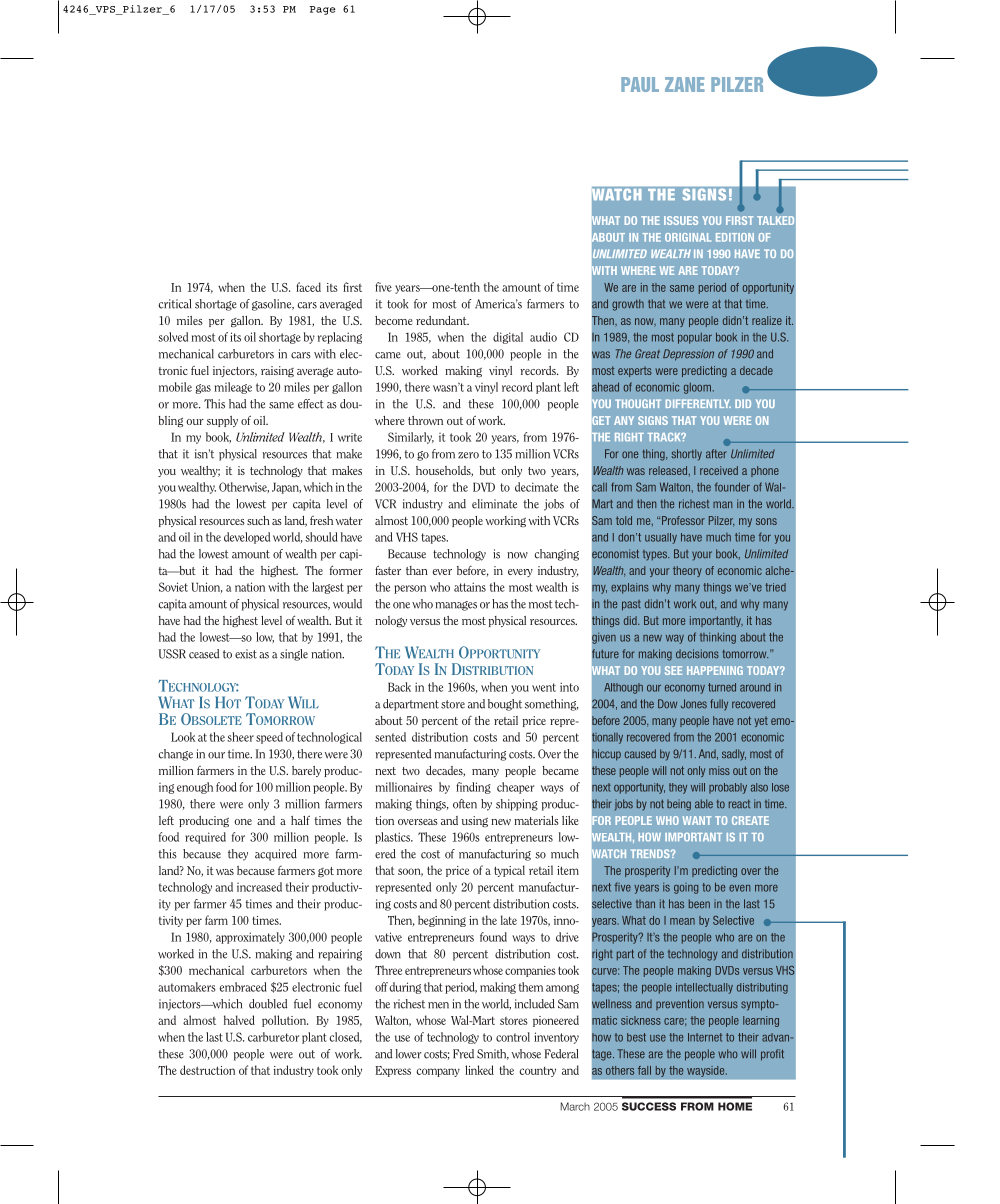 The image size is (1000, 1204). What do you see at coordinates (239, 1020) in the document?
I see `halved` at bounding box center [239, 1020].
